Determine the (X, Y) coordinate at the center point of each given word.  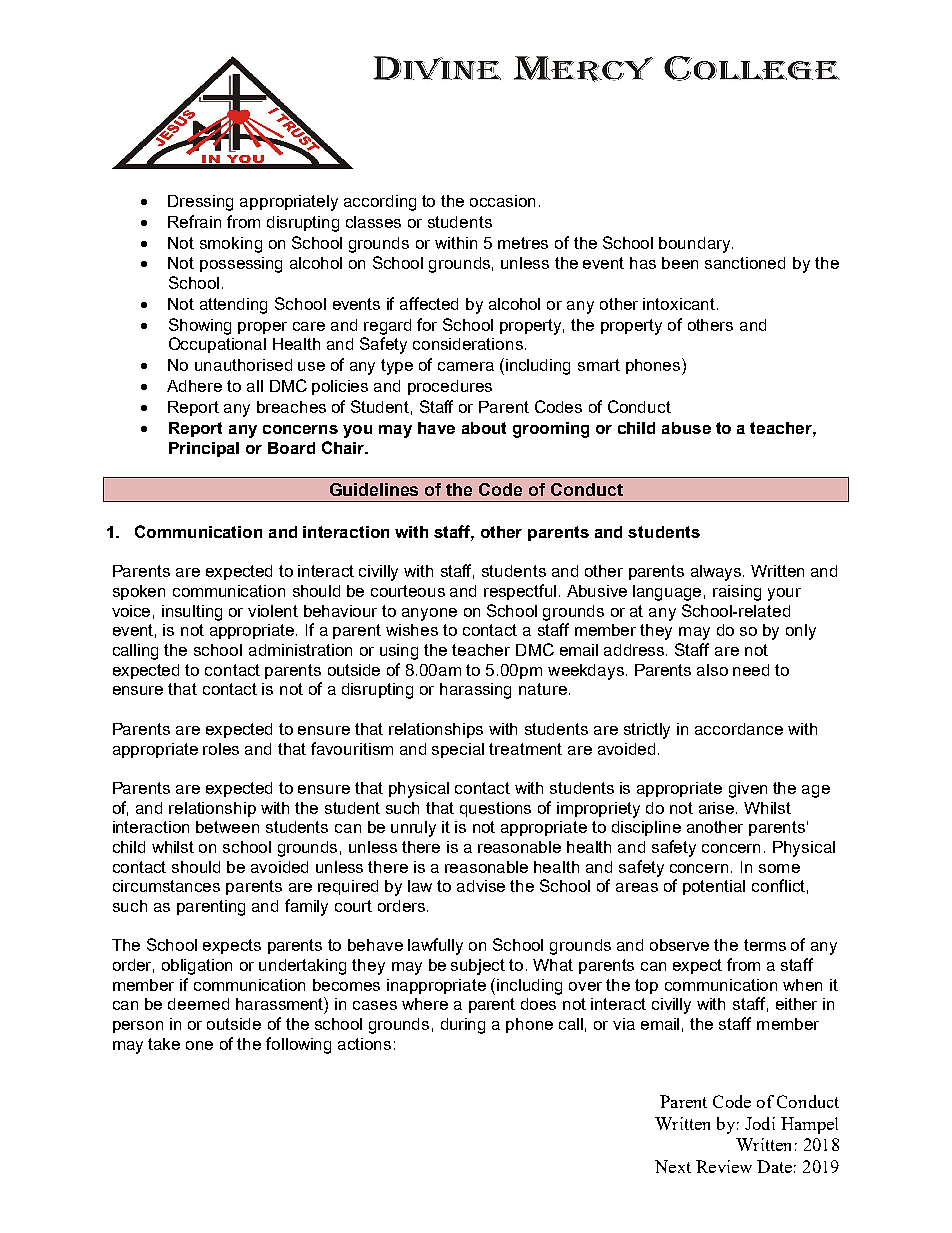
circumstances (166, 886)
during (463, 1026)
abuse (686, 428)
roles (221, 749)
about (484, 428)
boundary (696, 245)
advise (481, 886)
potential (714, 887)
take (164, 1044)
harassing (475, 691)
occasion (502, 201)
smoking (231, 245)
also (712, 670)
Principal (204, 449)
